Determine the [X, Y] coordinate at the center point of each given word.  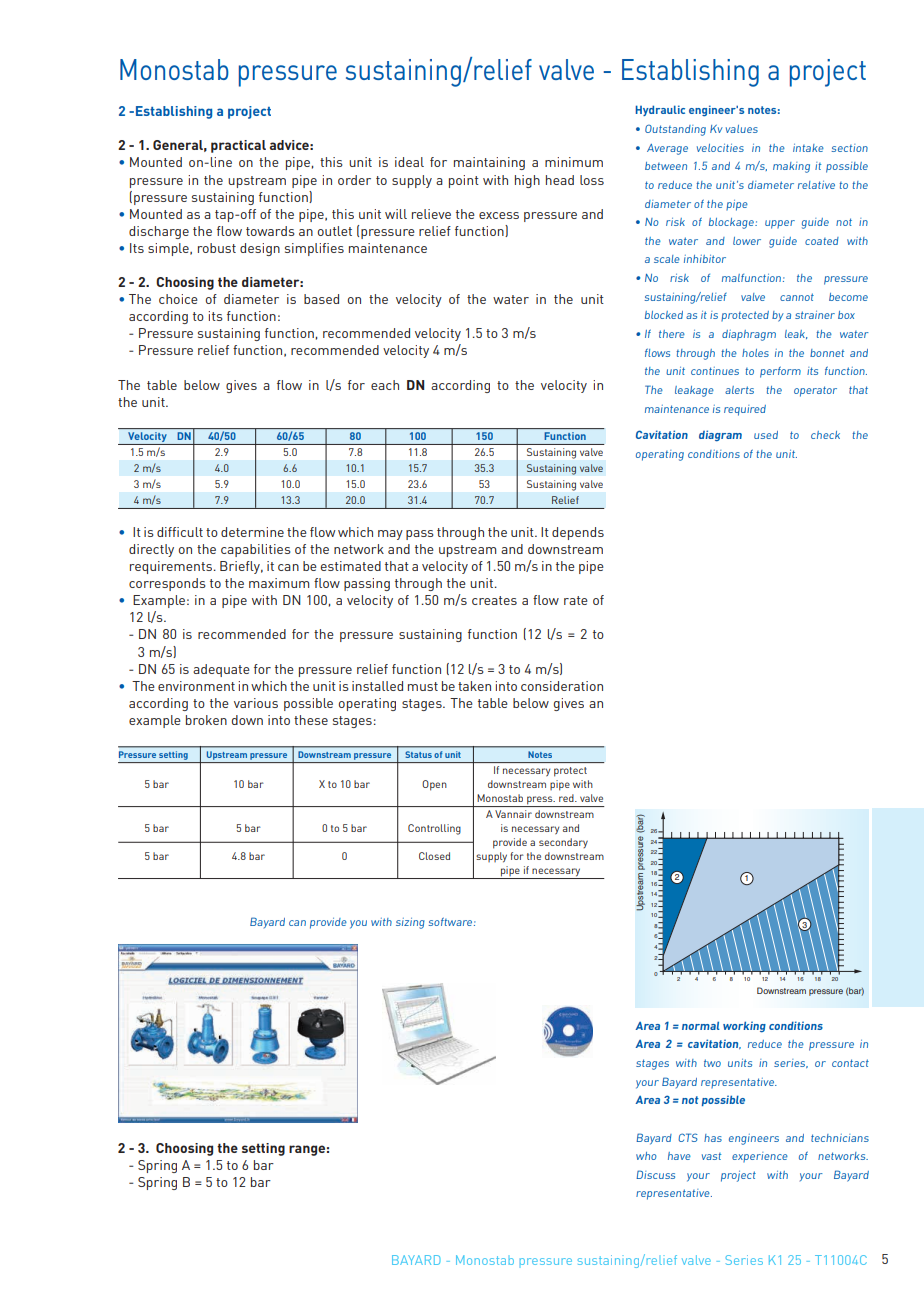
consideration [562, 686]
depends [578, 533]
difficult [180, 532]
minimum [574, 162]
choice [178, 299]
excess [499, 215]
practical [238, 146]
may [390, 535]
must [423, 686]
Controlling [434, 829]
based [321, 299]
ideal [409, 162]
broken [206, 720]
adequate [221, 670]
